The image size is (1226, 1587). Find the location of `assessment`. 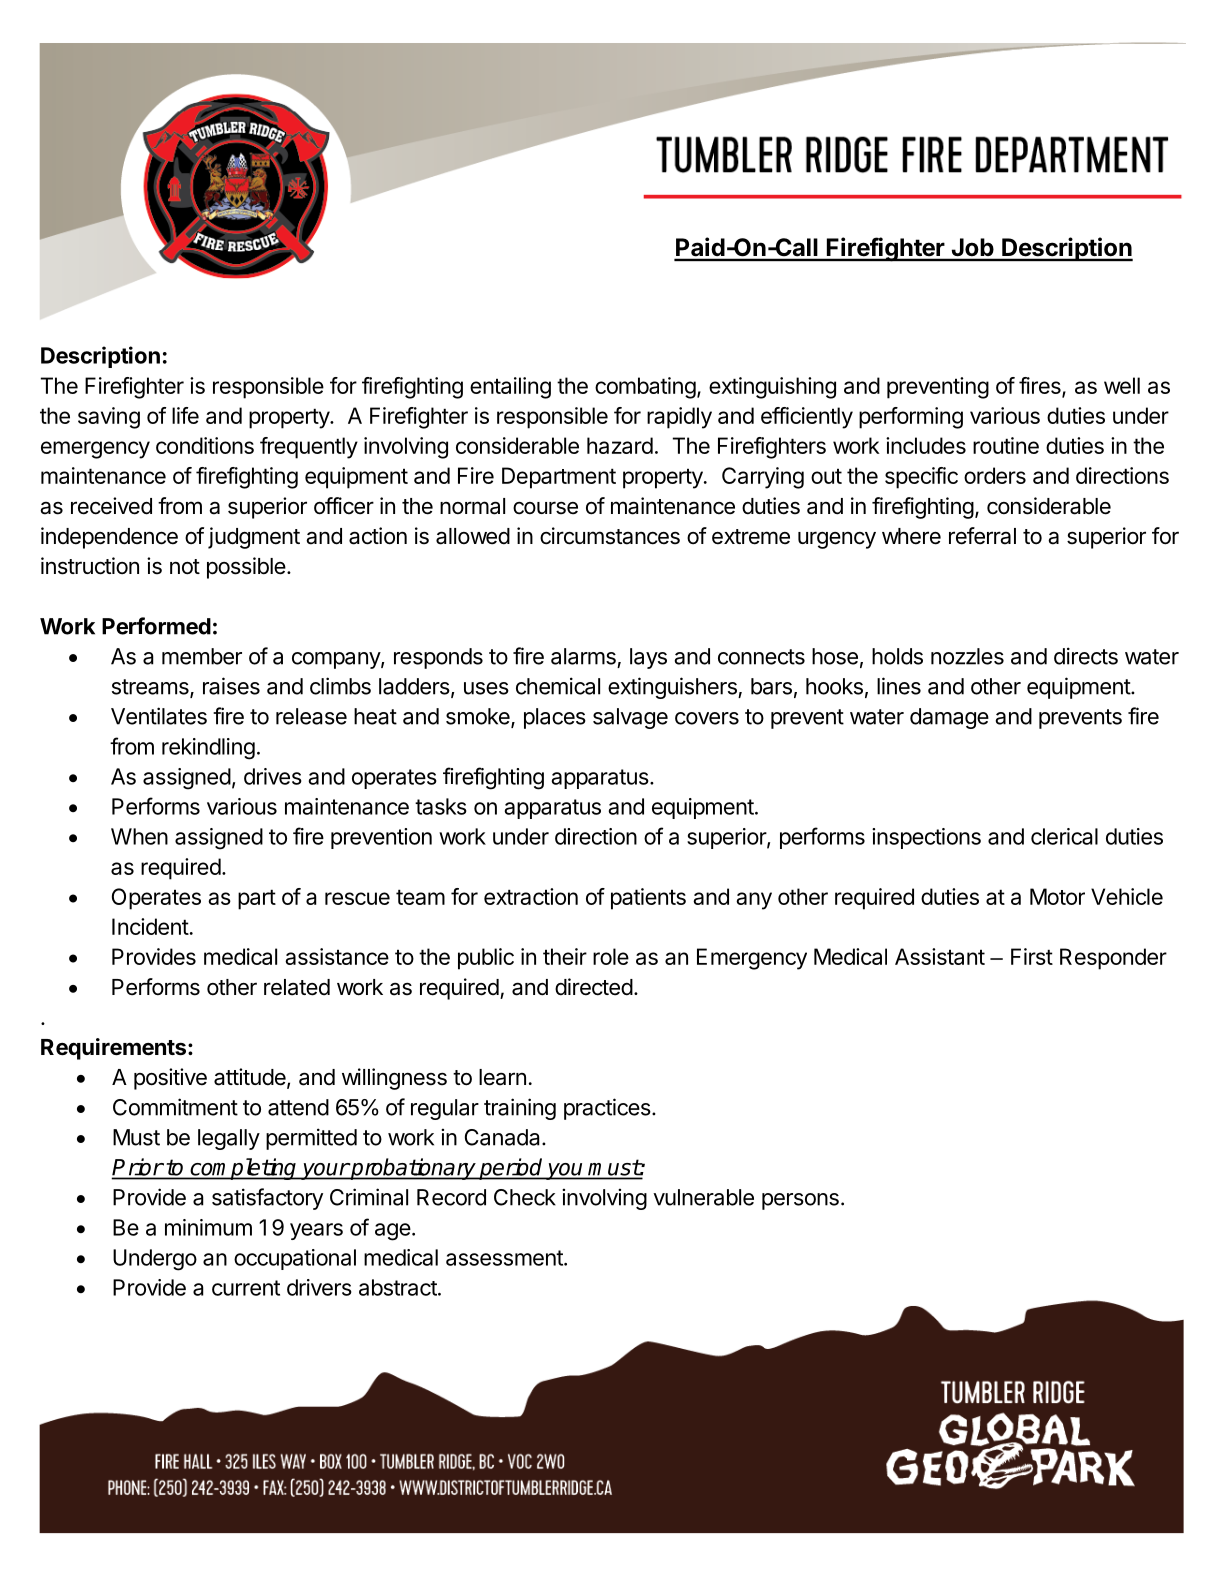

assessment is located at coordinates (505, 1258).
